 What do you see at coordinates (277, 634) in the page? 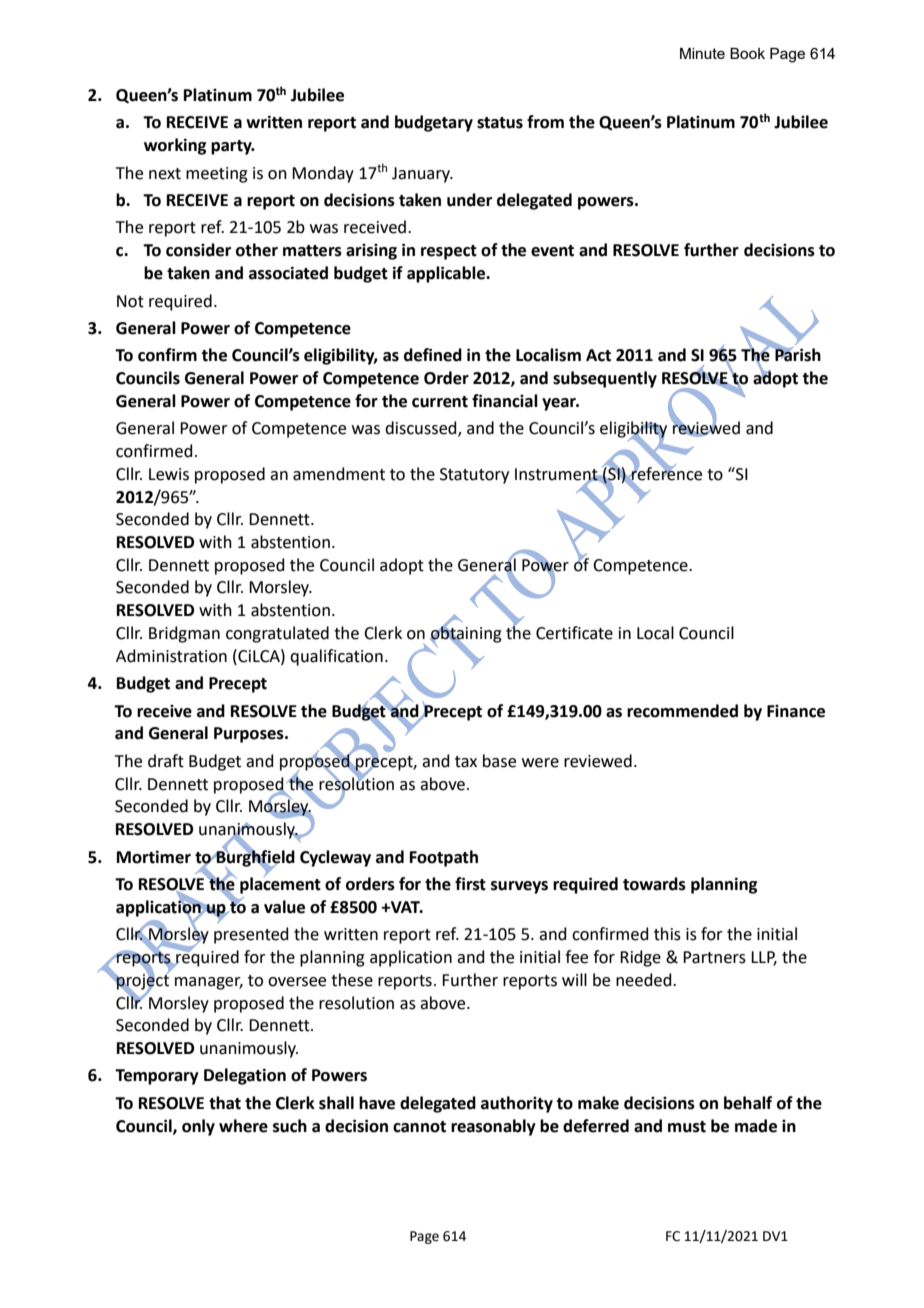
I see `congratulated` at bounding box center [277, 634].
